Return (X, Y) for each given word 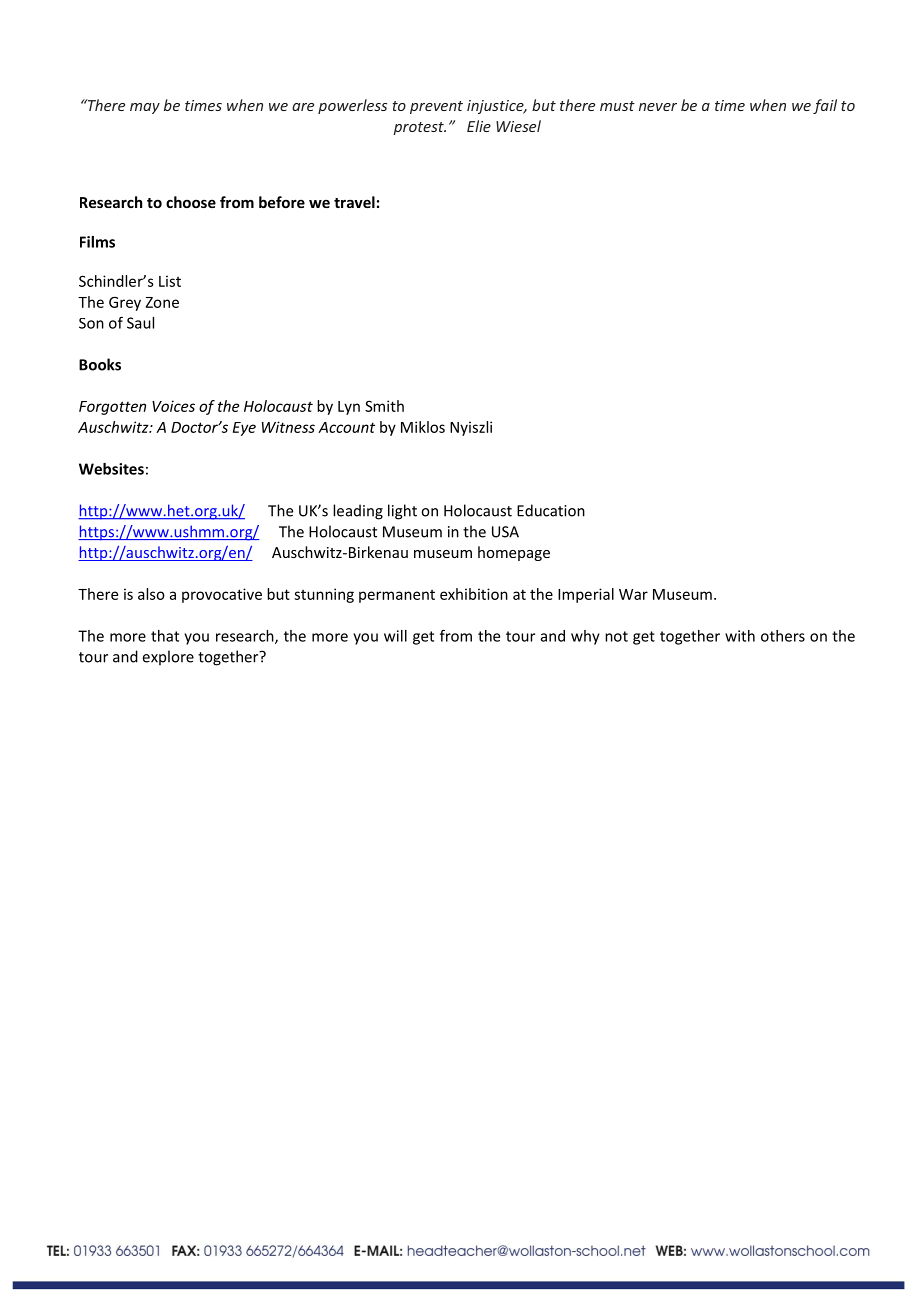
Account (346, 427)
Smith (384, 406)
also (151, 594)
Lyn (349, 408)
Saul (140, 323)
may (145, 108)
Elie (479, 126)
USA (505, 532)
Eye (244, 429)
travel (354, 202)
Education (551, 510)
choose (191, 202)
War (633, 594)
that (165, 636)
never (658, 107)
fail (825, 106)
